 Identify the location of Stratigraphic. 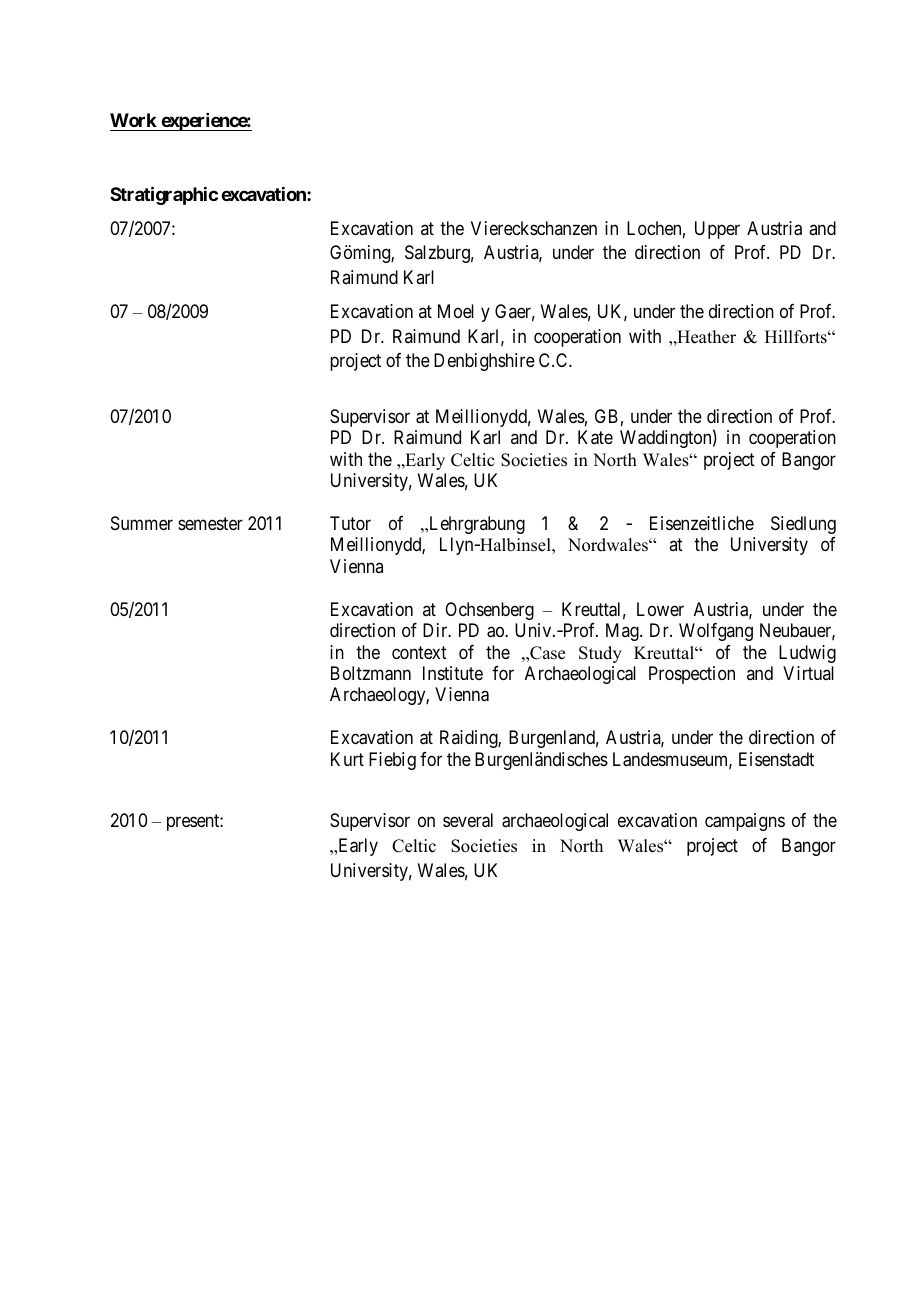
(164, 195).
